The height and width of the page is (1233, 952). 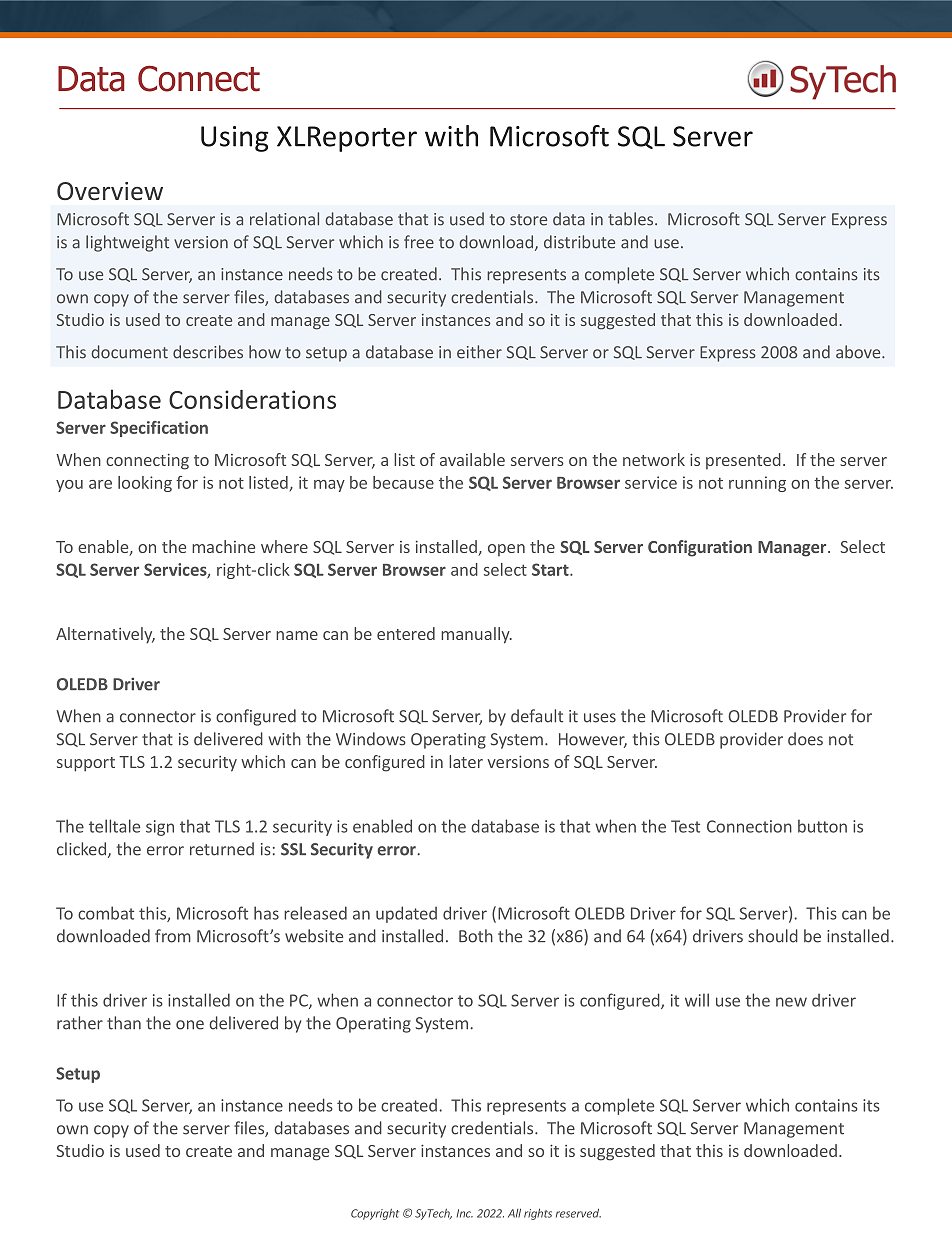 What do you see at coordinates (479, 352) in the page?
I see `either` at bounding box center [479, 352].
